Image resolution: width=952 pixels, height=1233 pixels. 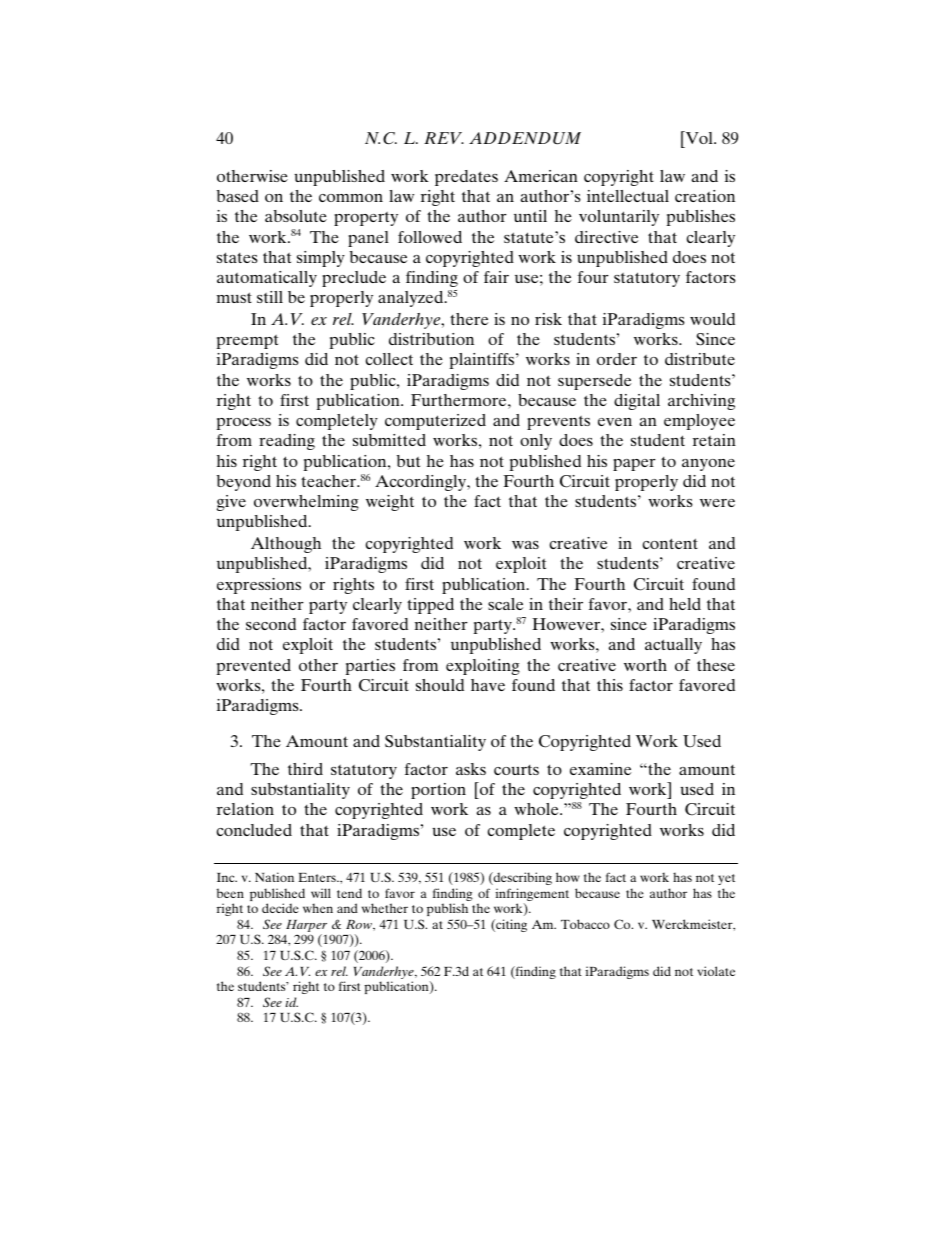 What do you see at coordinates (525, 545) in the image?
I see `was` at bounding box center [525, 545].
